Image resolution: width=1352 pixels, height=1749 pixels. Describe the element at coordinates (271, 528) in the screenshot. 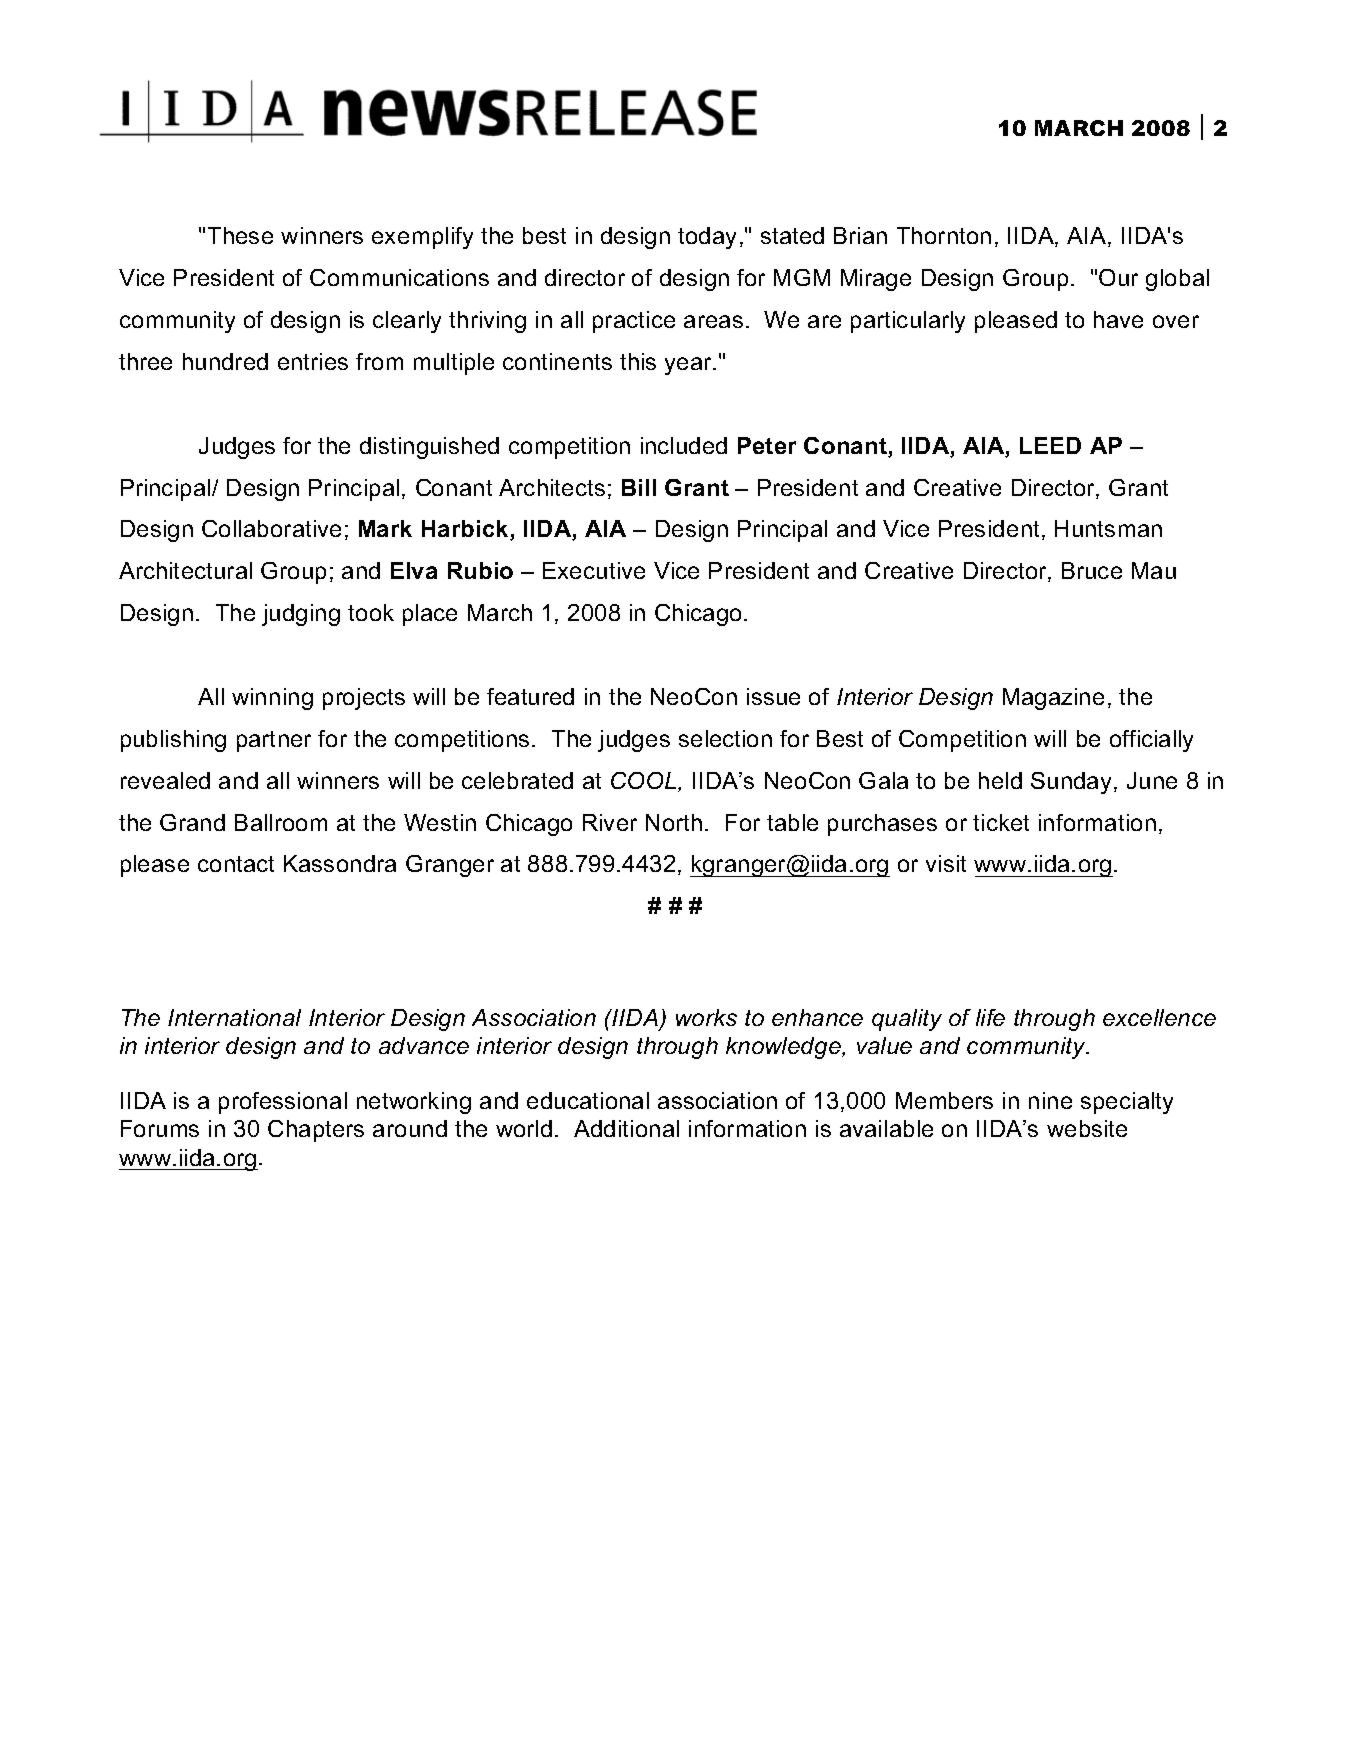

I see `Collaborative` at that location.
